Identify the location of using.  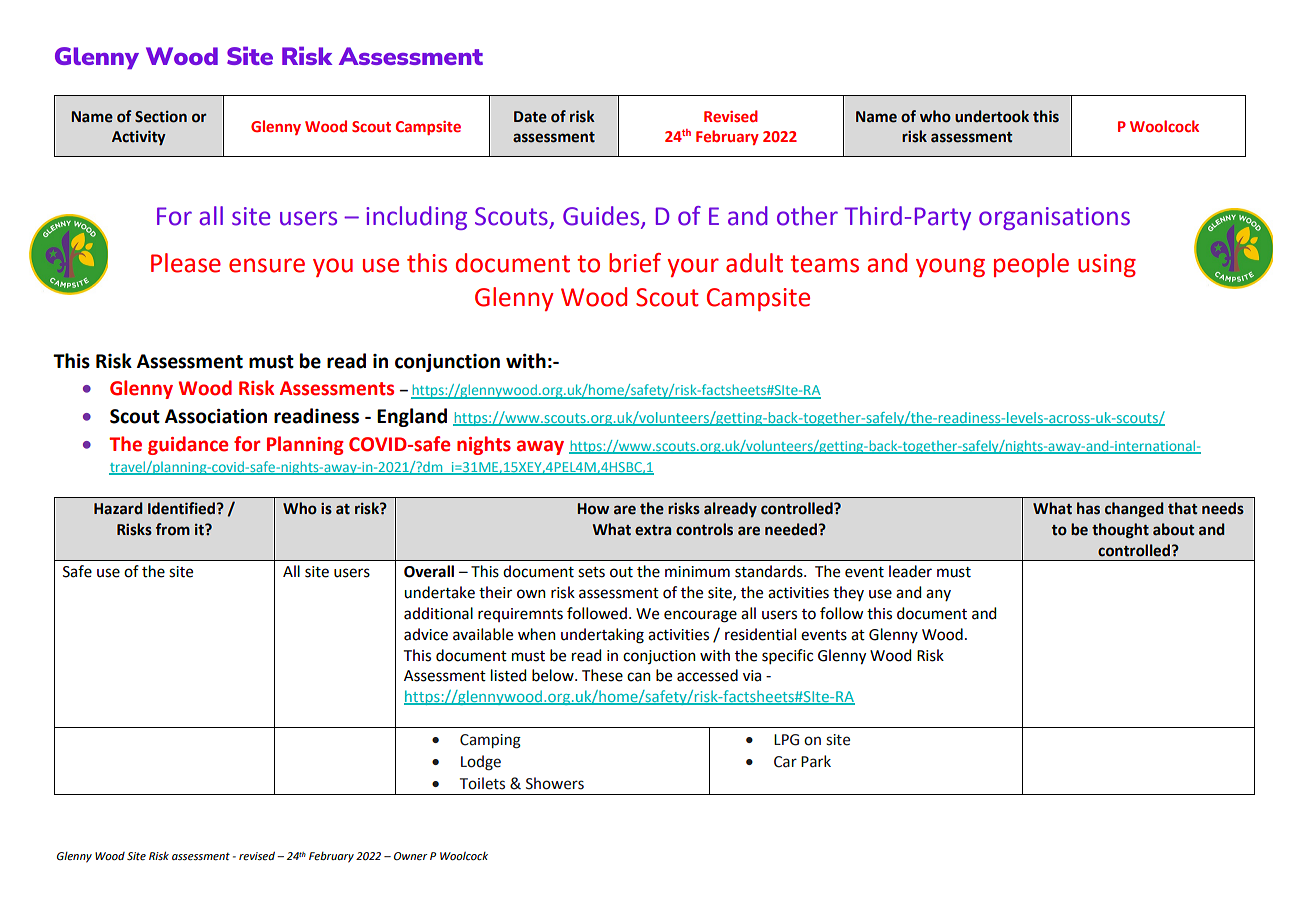
(1107, 265).
